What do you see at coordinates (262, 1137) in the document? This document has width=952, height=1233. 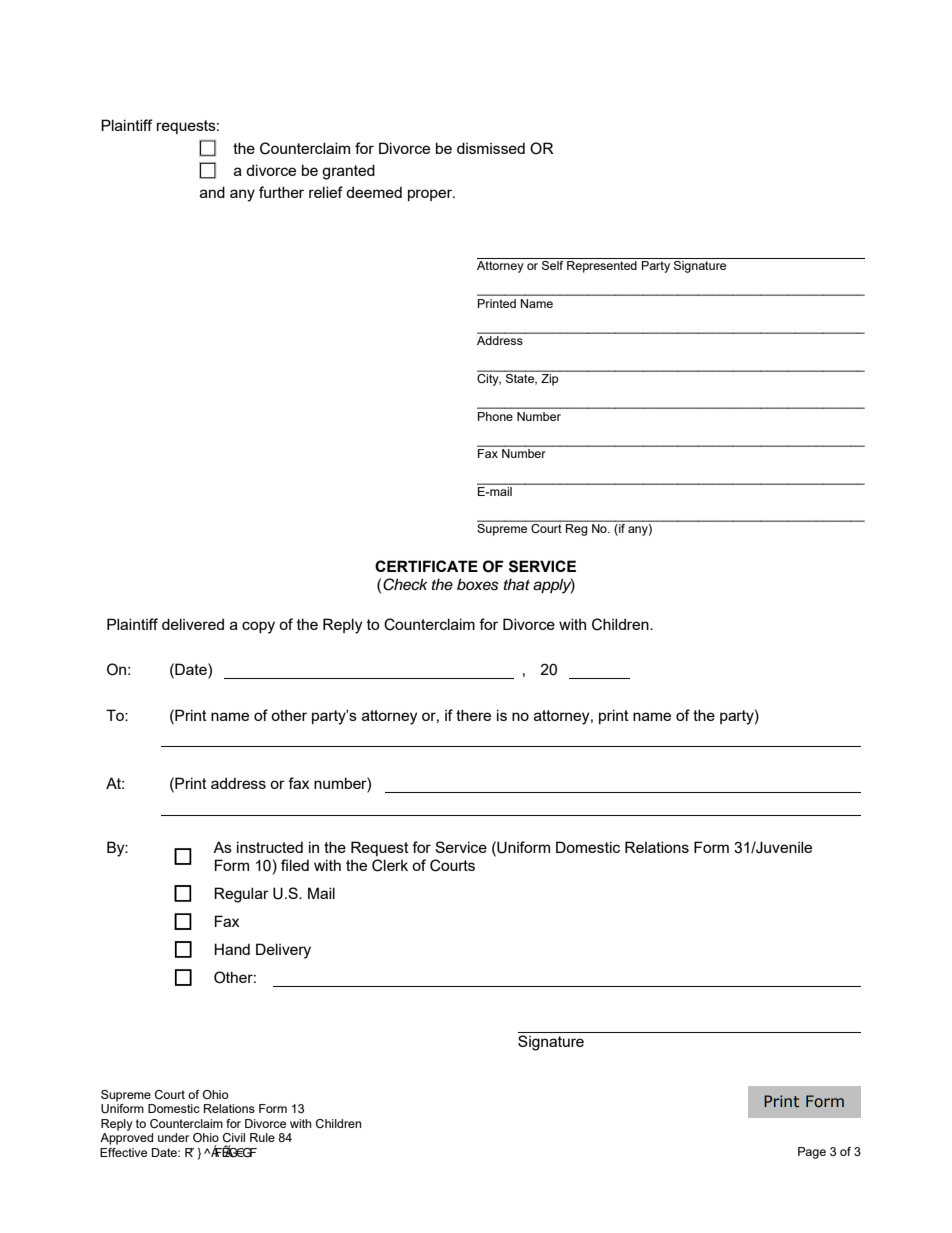 I see `Rule` at bounding box center [262, 1137].
